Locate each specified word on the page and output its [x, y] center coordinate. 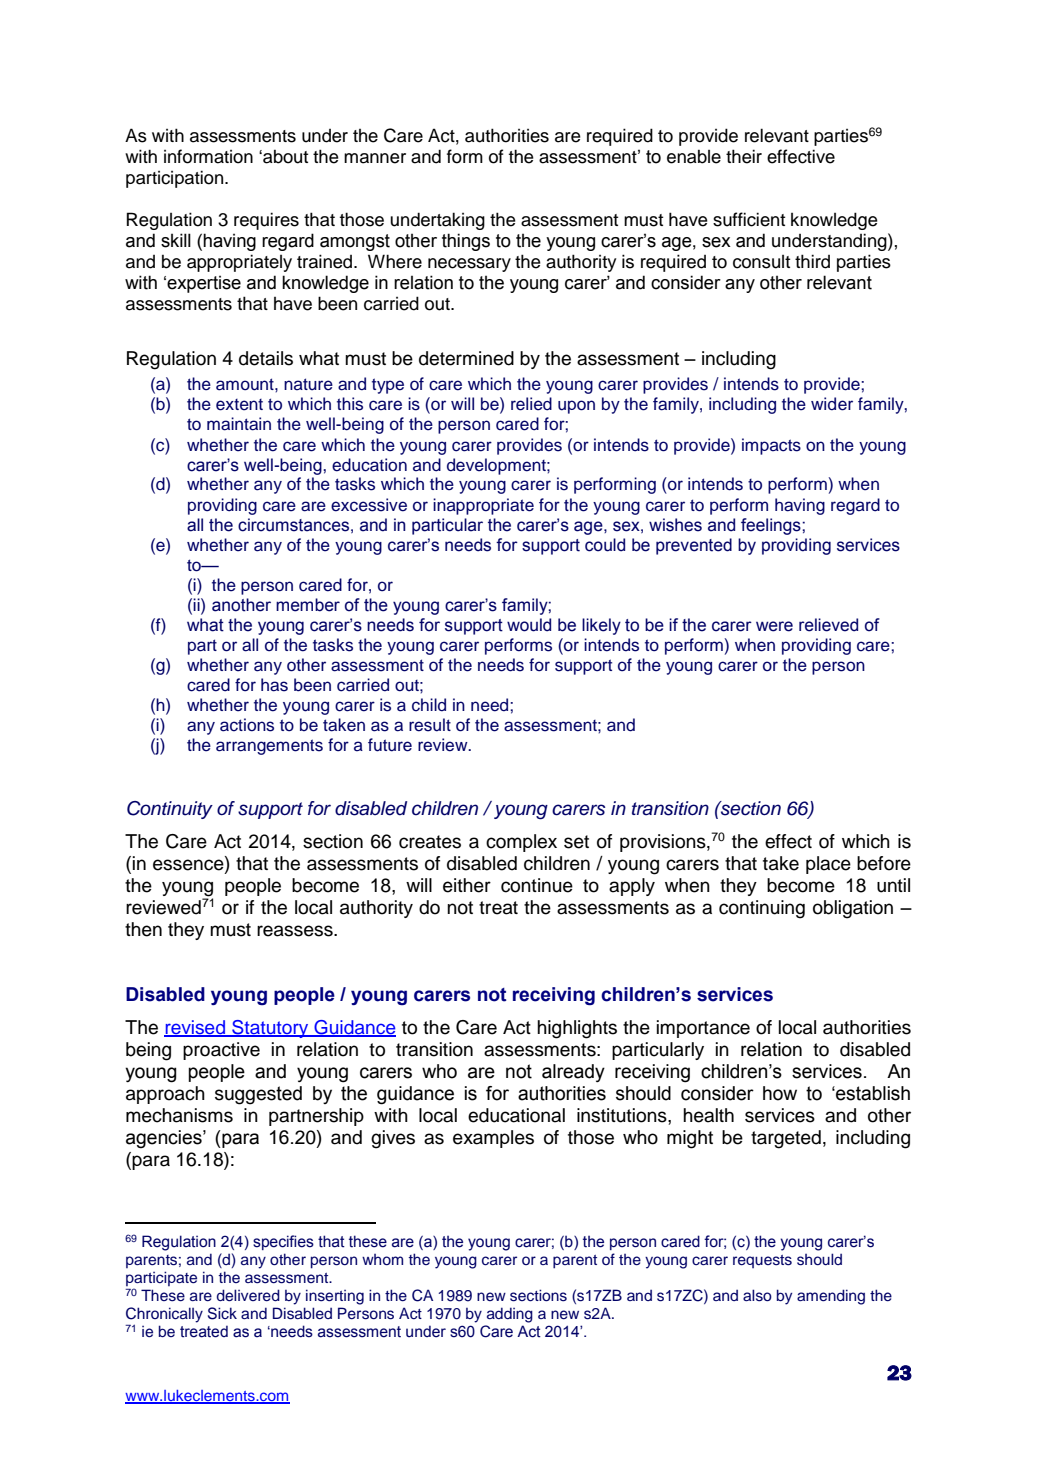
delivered [248, 1295]
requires [266, 221]
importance [703, 1029]
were [774, 626]
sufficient [749, 219]
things [466, 242]
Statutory [270, 1029]
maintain [239, 424]
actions [247, 725]
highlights [577, 1029]
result [430, 725]
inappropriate [483, 506]
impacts [771, 446]
